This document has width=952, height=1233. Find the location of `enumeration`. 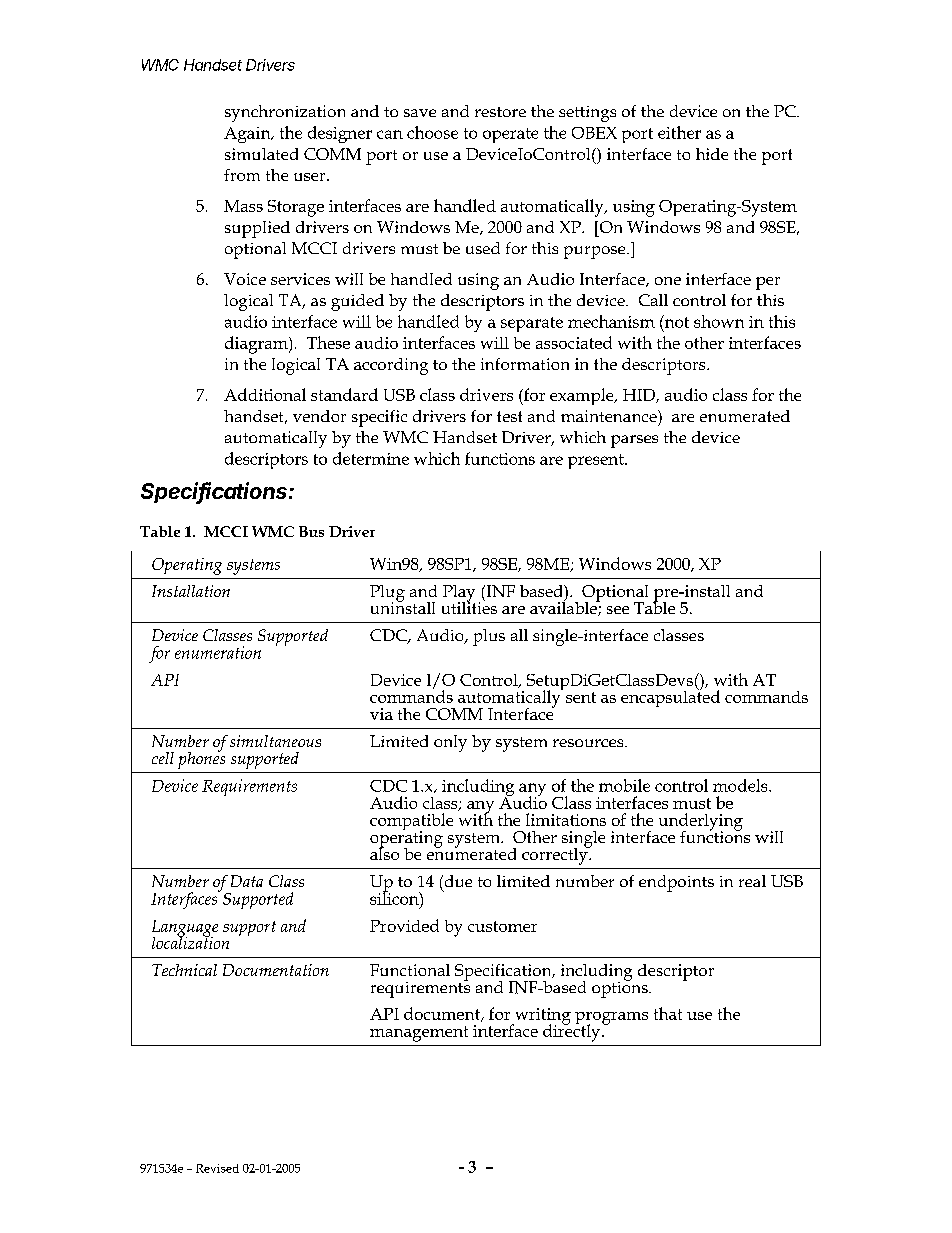

enumeration is located at coordinates (218, 652).
